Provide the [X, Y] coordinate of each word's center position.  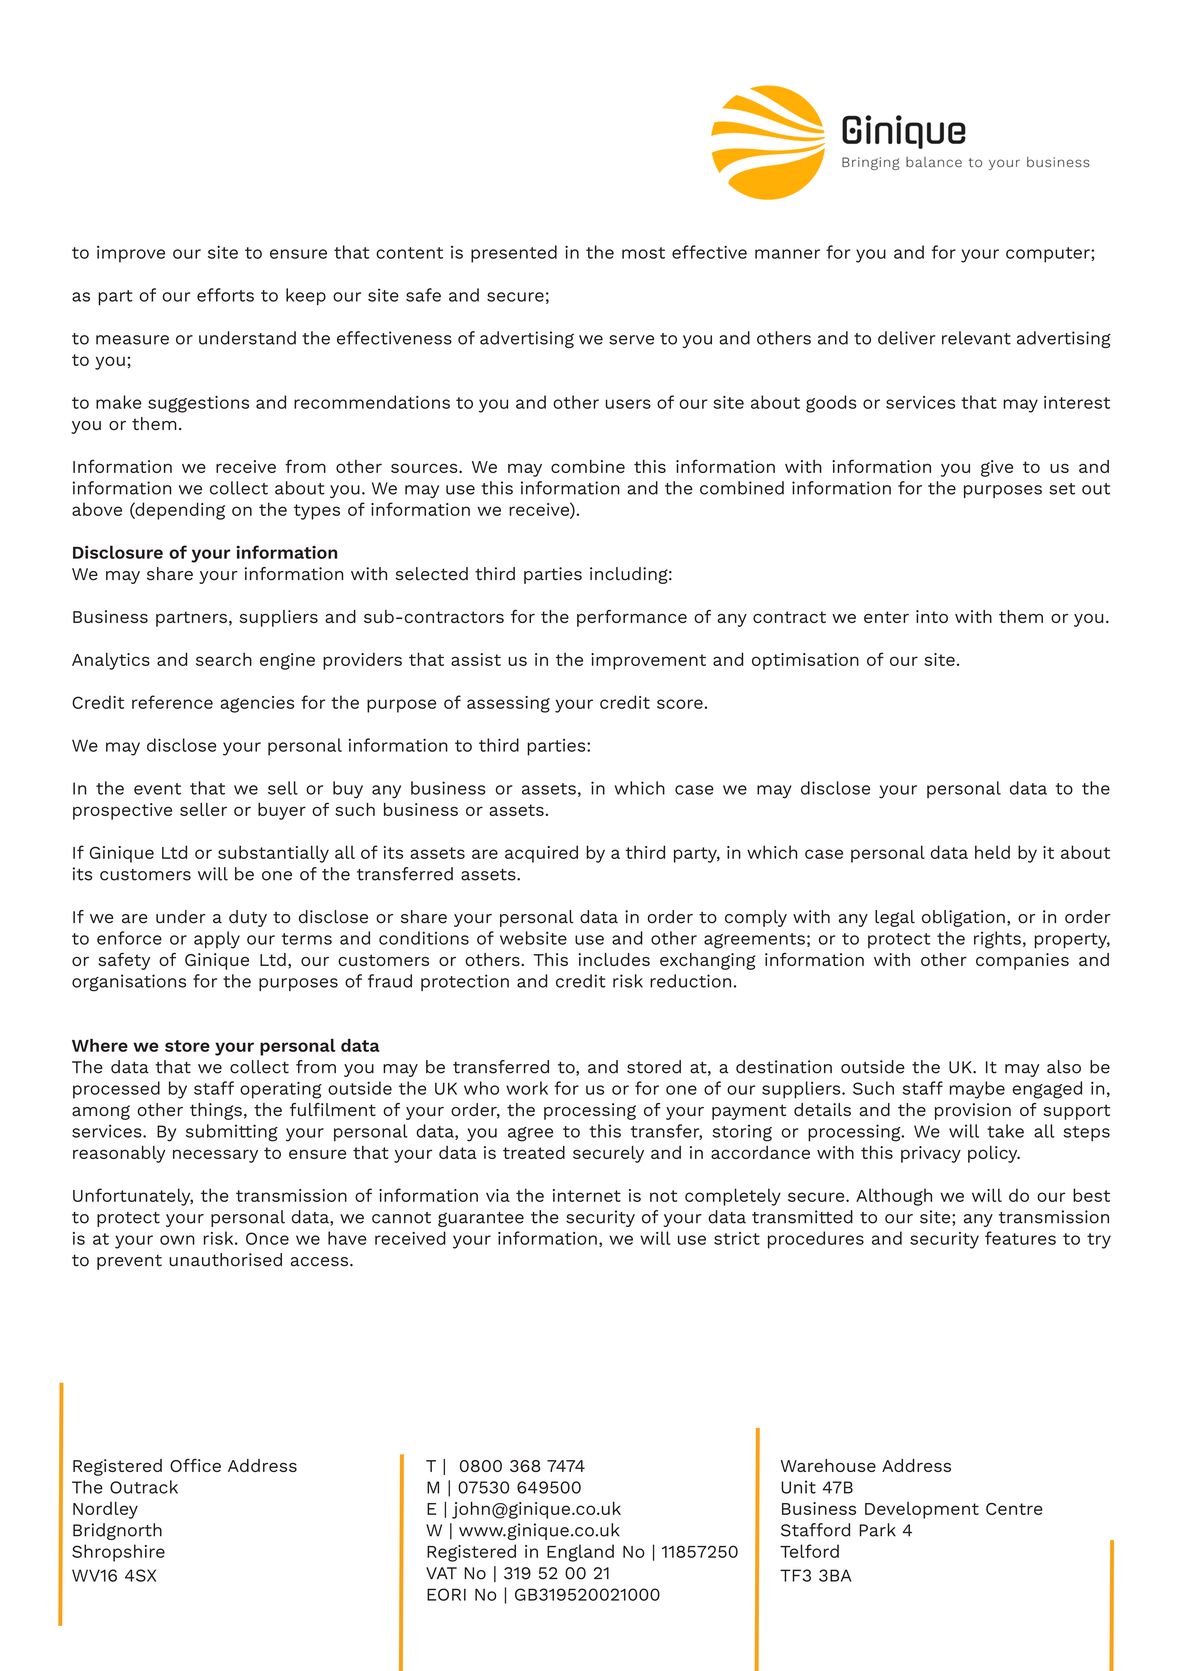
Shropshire [118, 1553]
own [177, 1240]
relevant [976, 338]
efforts [225, 295]
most [643, 253]
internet [587, 1195]
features [1020, 1238]
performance [632, 618]
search [224, 659]
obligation [963, 918]
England [580, 1553]
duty [248, 918]
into [932, 616]
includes [614, 959]
